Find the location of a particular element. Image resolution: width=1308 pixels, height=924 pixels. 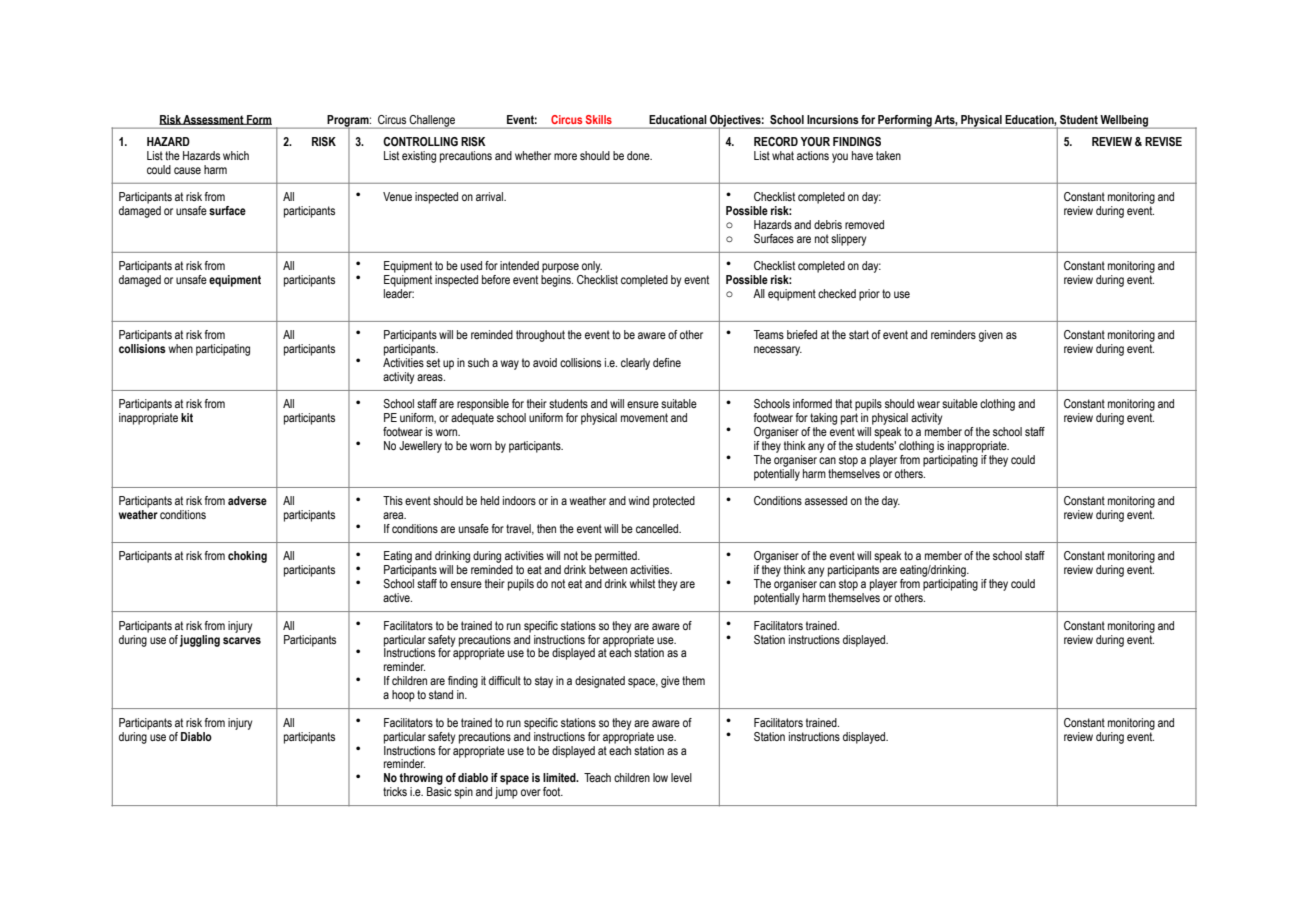

Jewellery is located at coordinates (420, 447).
